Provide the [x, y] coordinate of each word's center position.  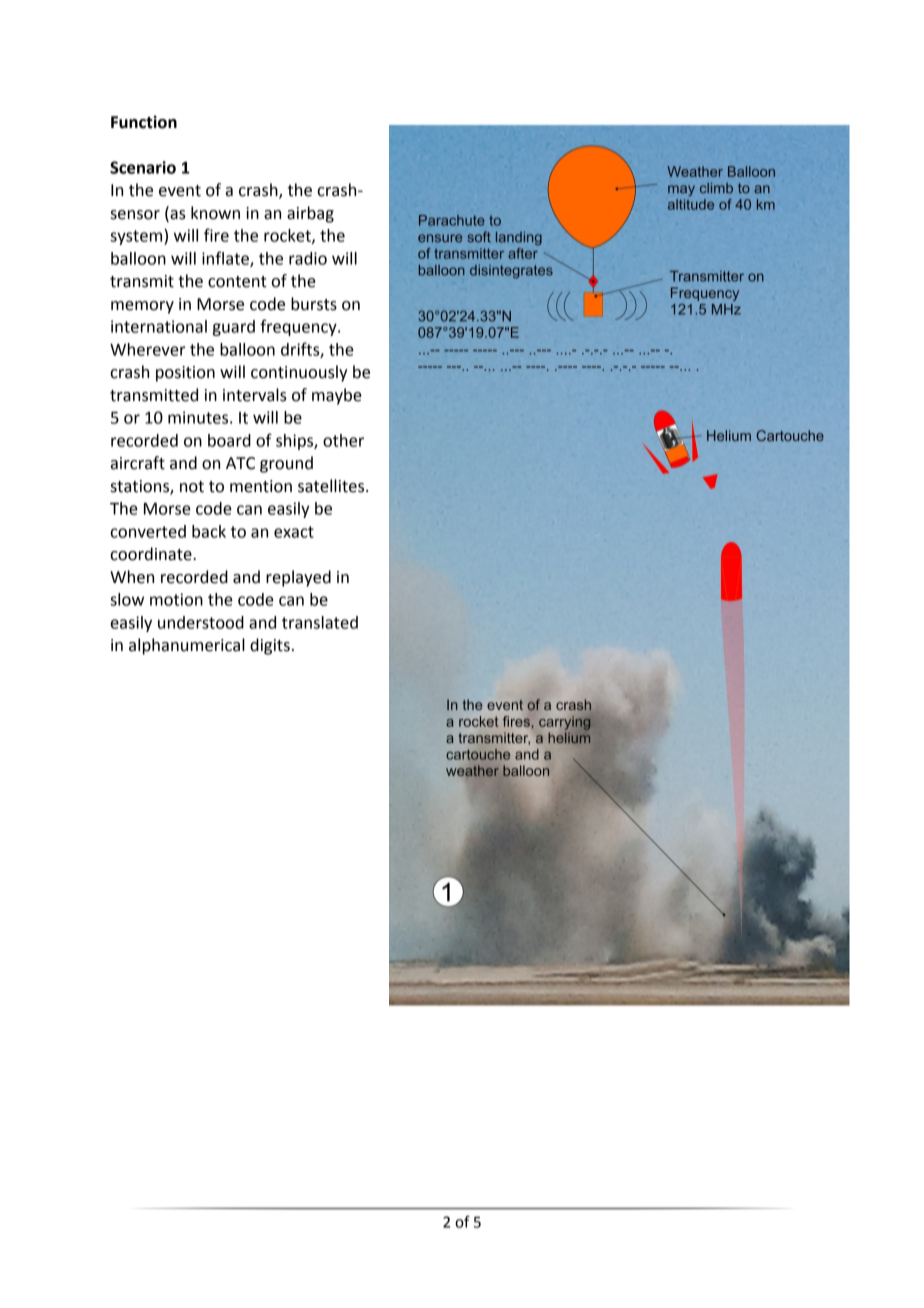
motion [176, 599]
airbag [310, 214]
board [229, 440]
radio [308, 258]
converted [148, 531]
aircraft [138, 463]
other [343, 440]
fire [216, 235]
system [137, 237]
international [159, 326]
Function [144, 122]
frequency [299, 327]
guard [234, 328]
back [209, 531]
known [215, 213]
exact [294, 532]
